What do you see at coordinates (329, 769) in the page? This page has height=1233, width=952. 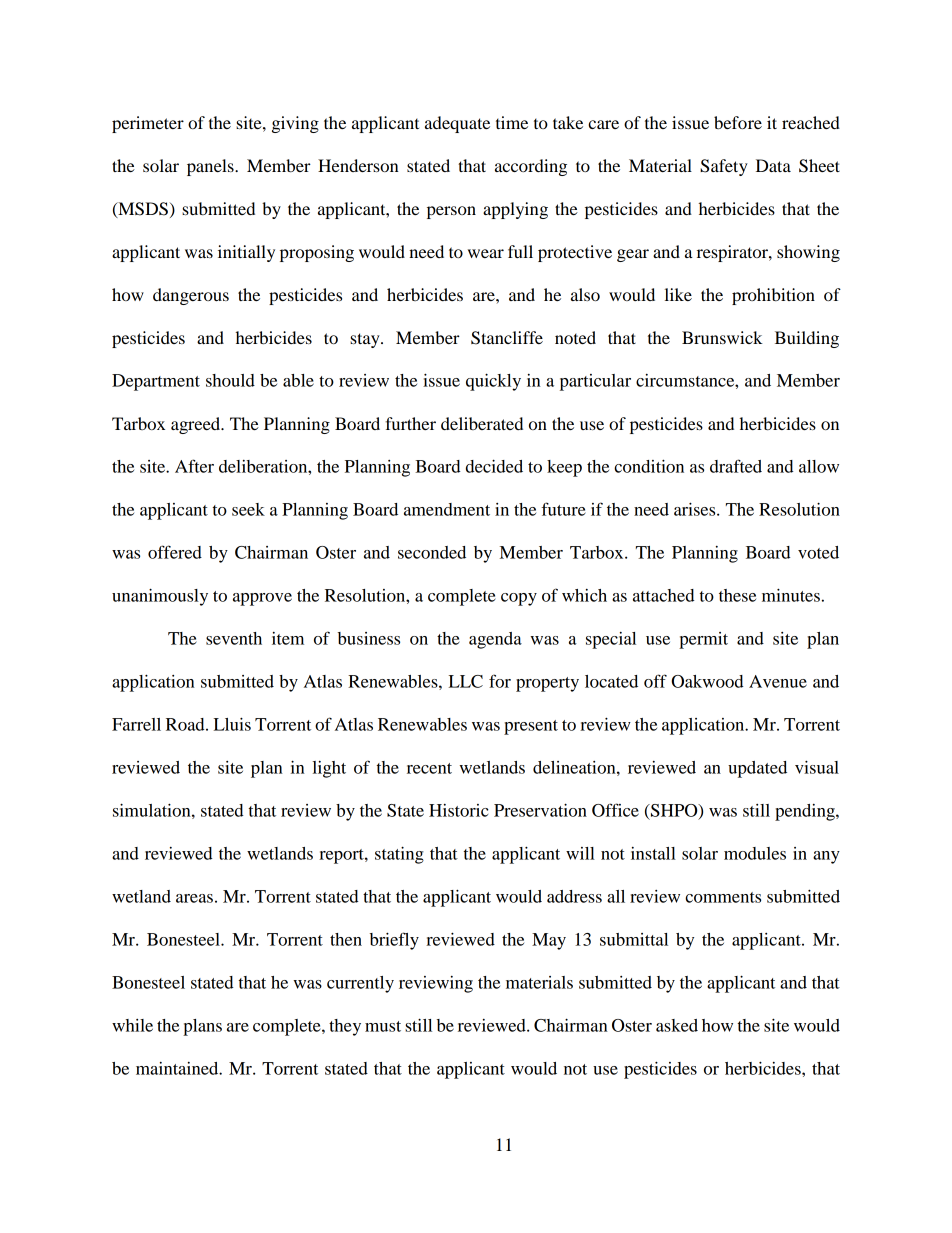 I see `light` at bounding box center [329, 769].
